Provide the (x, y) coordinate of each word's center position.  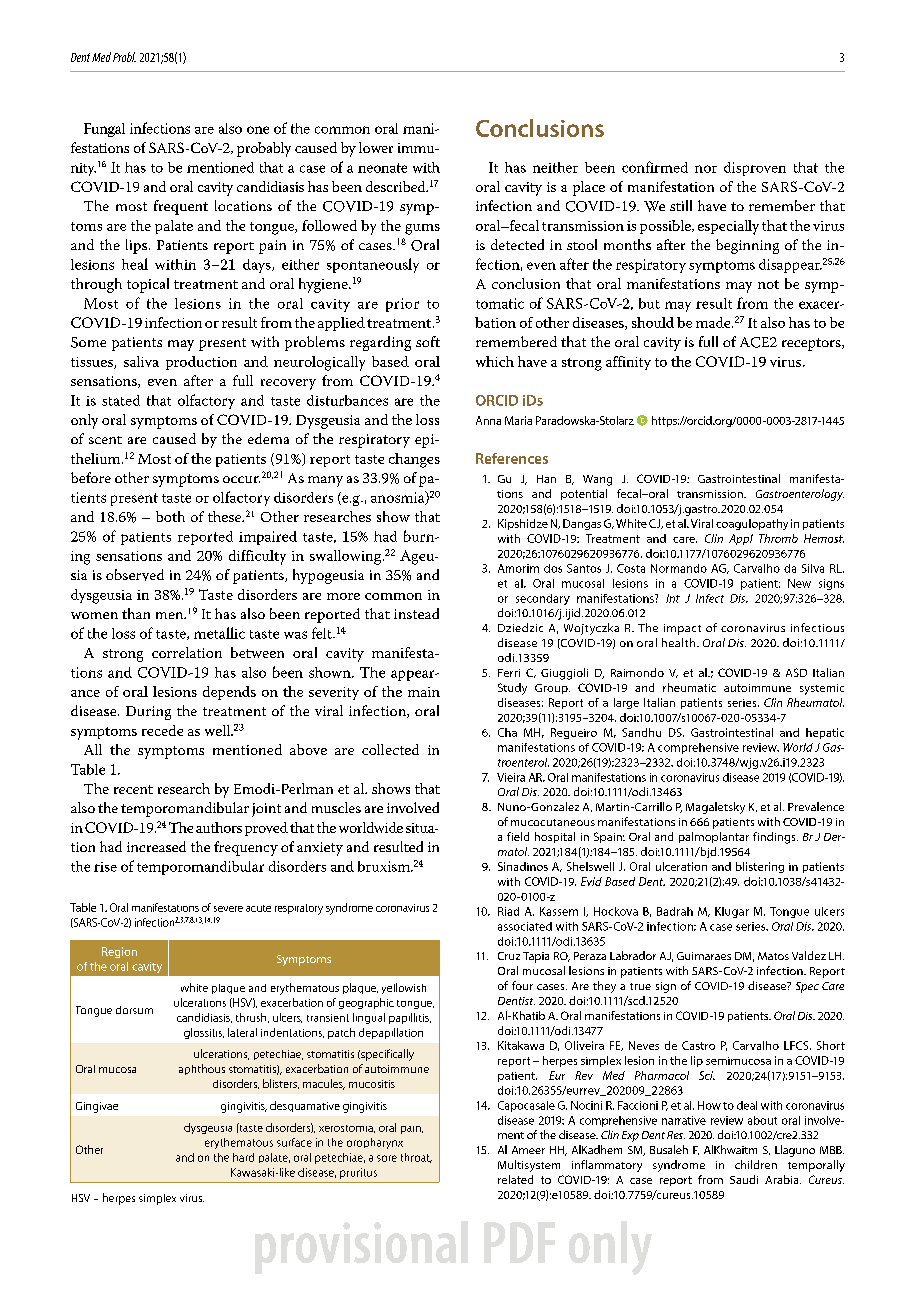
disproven (755, 169)
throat (416, 1158)
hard (243, 1157)
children (756, 1164)
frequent (181, 207)
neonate (382, 168)
